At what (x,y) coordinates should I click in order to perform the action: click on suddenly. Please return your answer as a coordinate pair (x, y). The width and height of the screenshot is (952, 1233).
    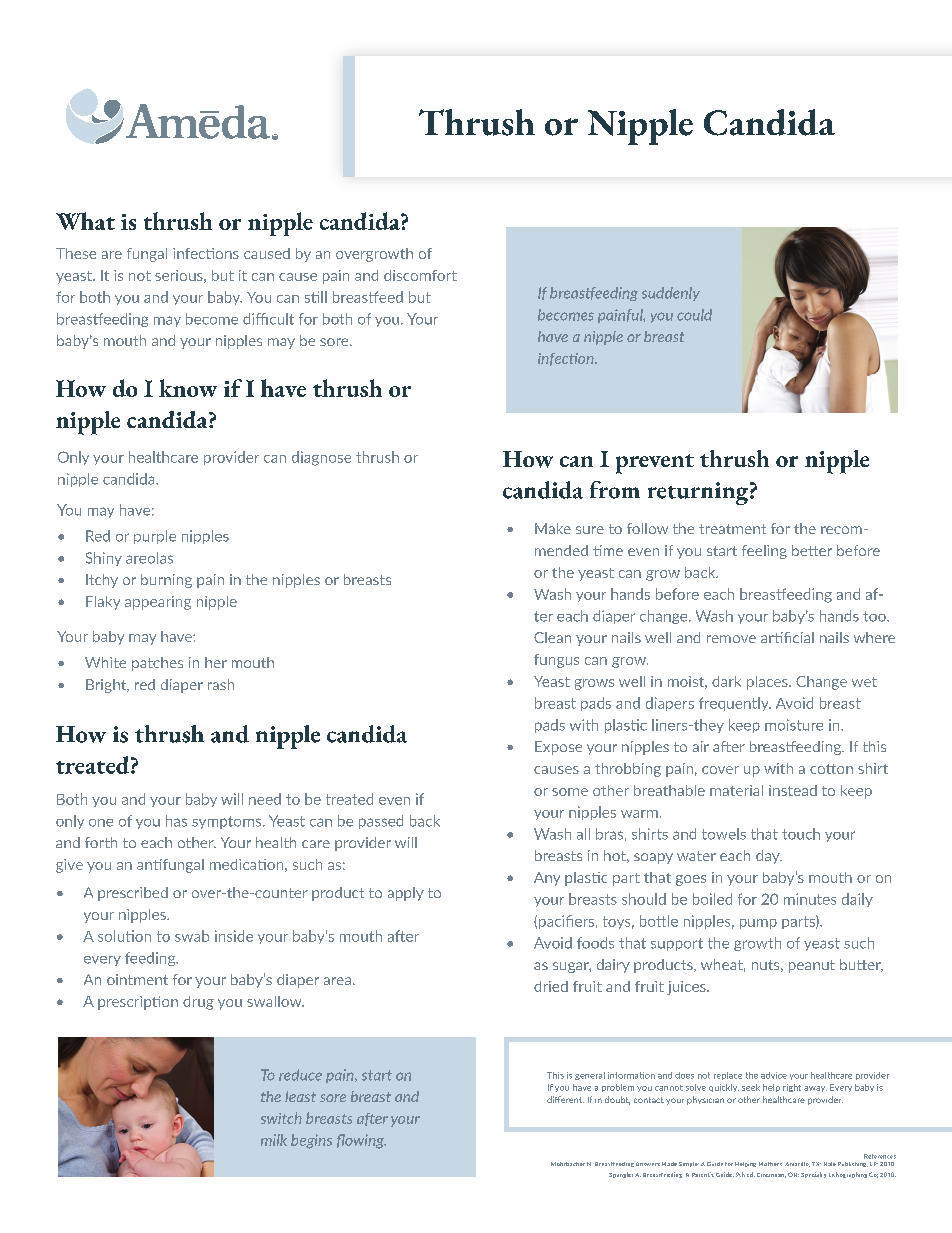
    Looking at the image, I should click on (671, 294).
